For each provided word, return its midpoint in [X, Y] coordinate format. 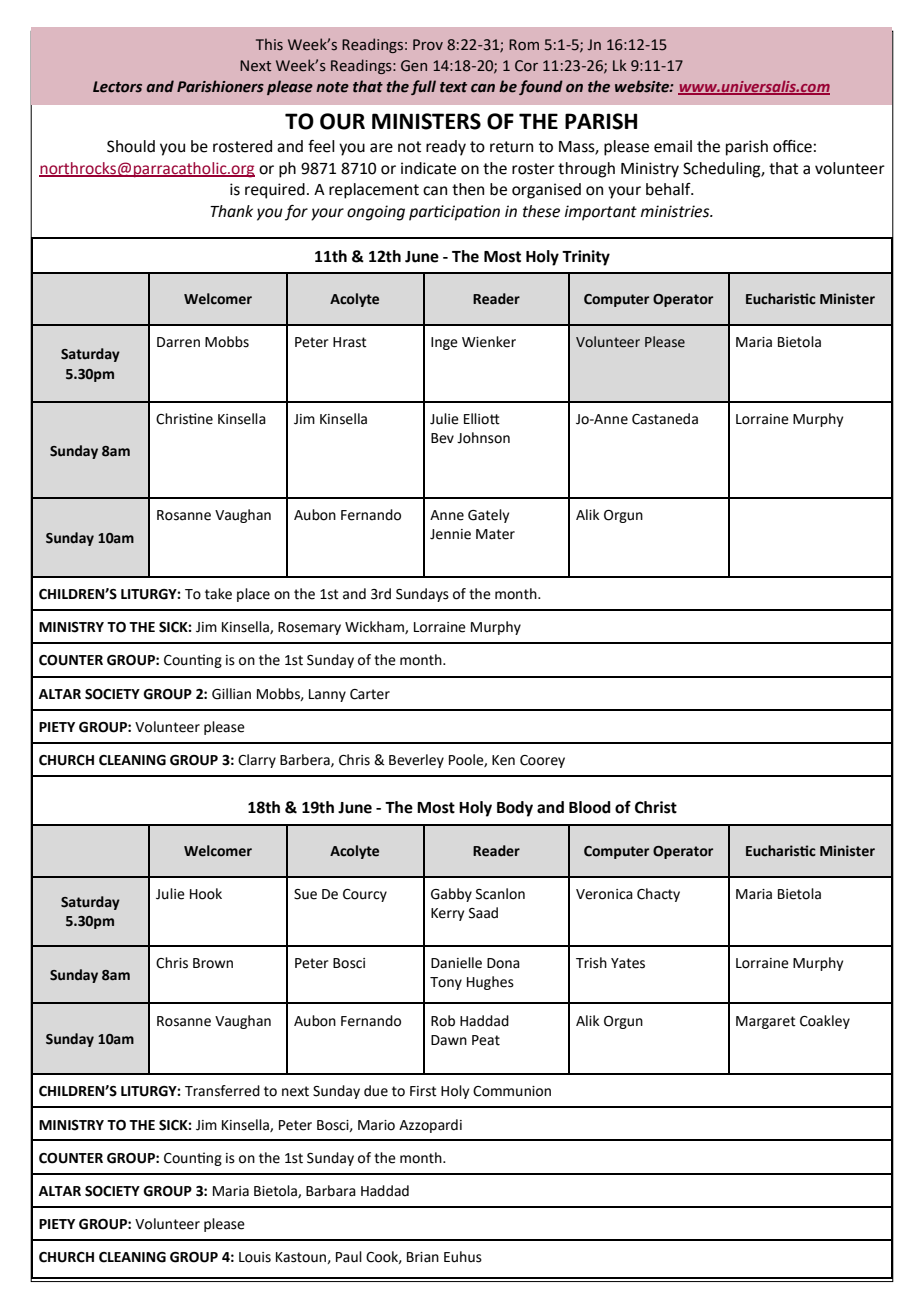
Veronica [604, 894]
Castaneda [665, 419]
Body [515, 809]
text [453, 87]
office [792, 146]
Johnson [483, 438]
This [269, 44]
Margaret [766, 1022]
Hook [206, 894]
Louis [255, 1257]
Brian [423, 1257]
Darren [178, 342]
